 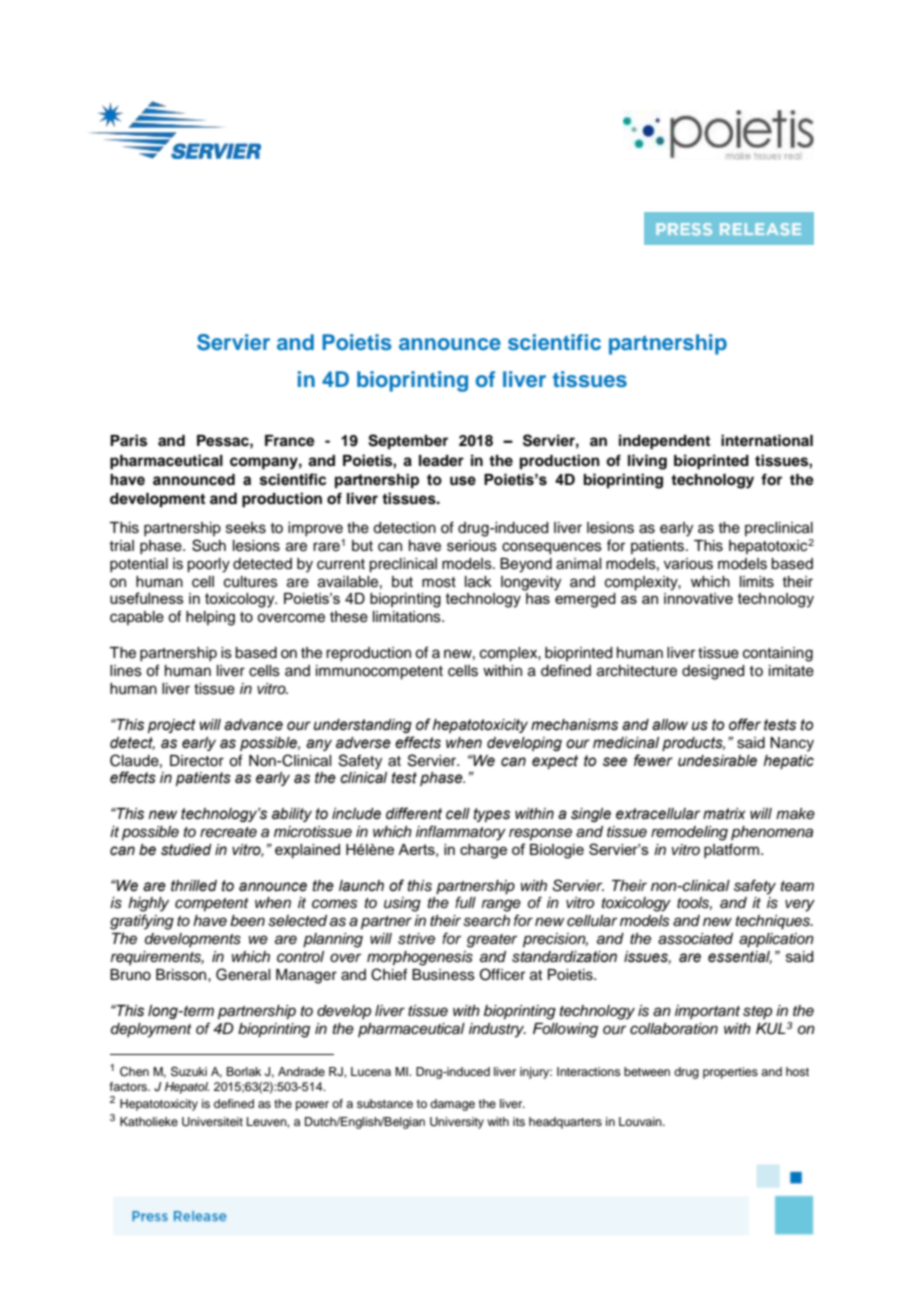 I want to click on designed, so click(x=713, y=672).
